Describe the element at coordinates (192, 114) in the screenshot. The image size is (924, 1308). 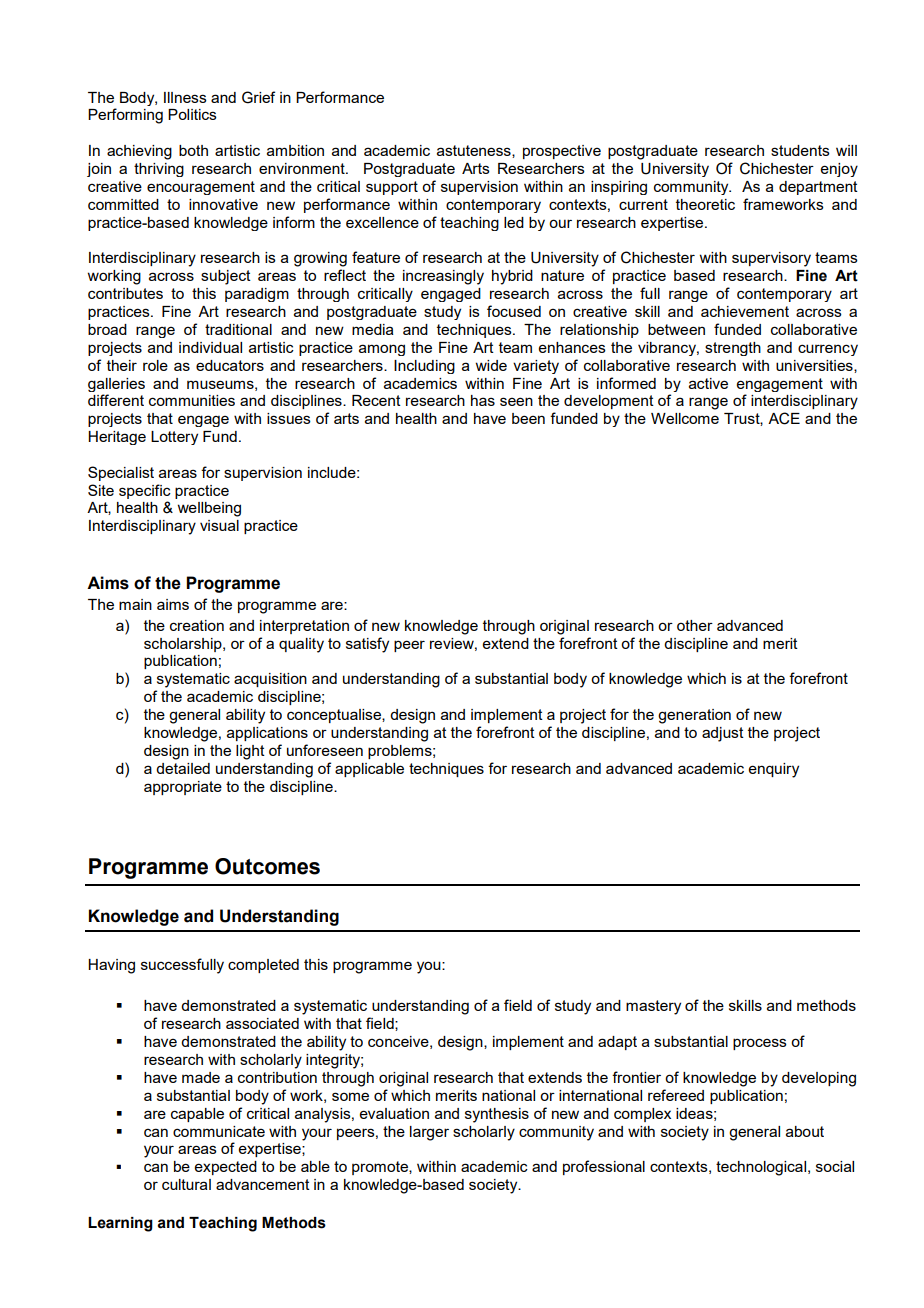
I see `Politics` at that location.
